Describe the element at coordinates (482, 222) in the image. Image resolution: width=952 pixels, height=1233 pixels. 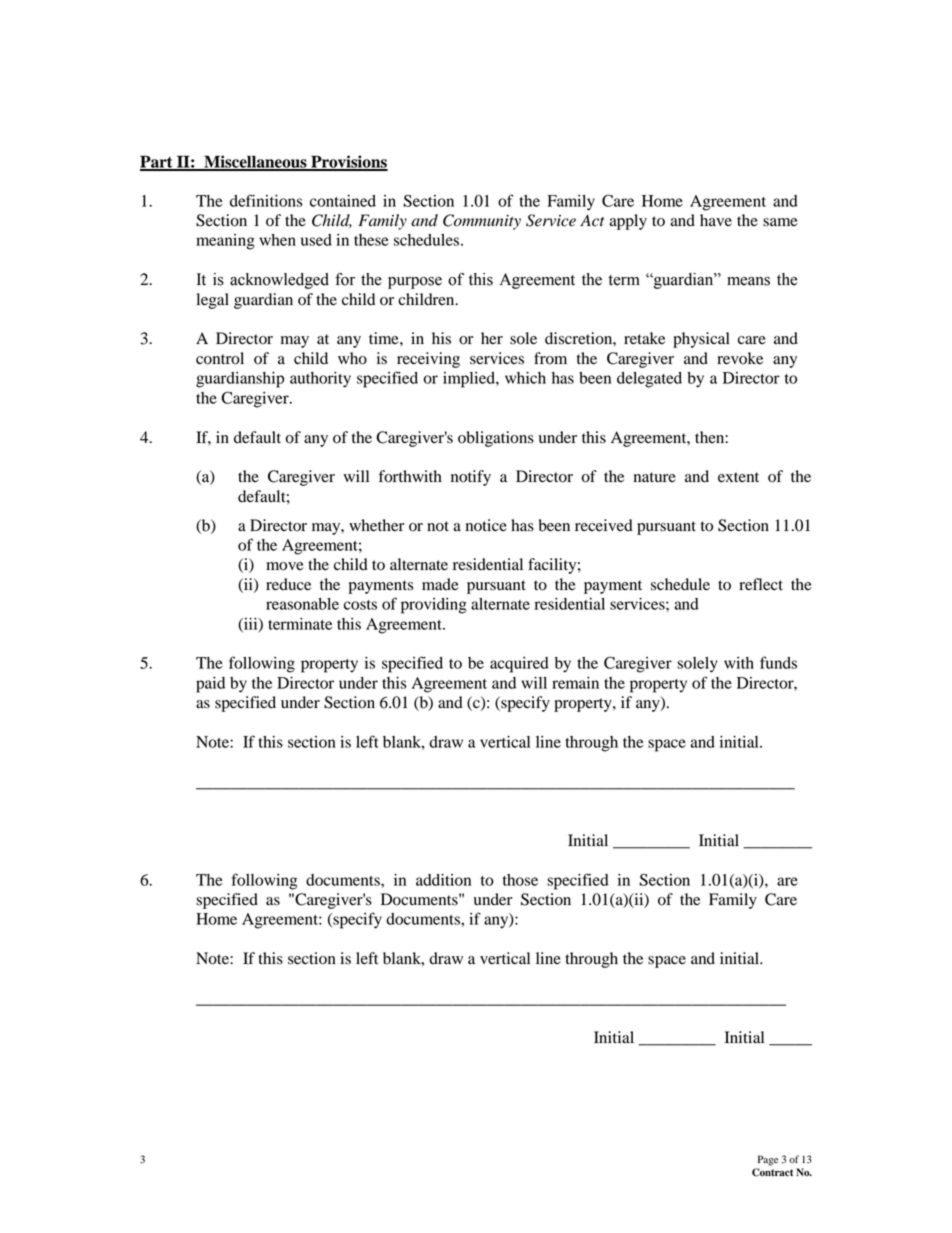
I see `Community` at that location.
